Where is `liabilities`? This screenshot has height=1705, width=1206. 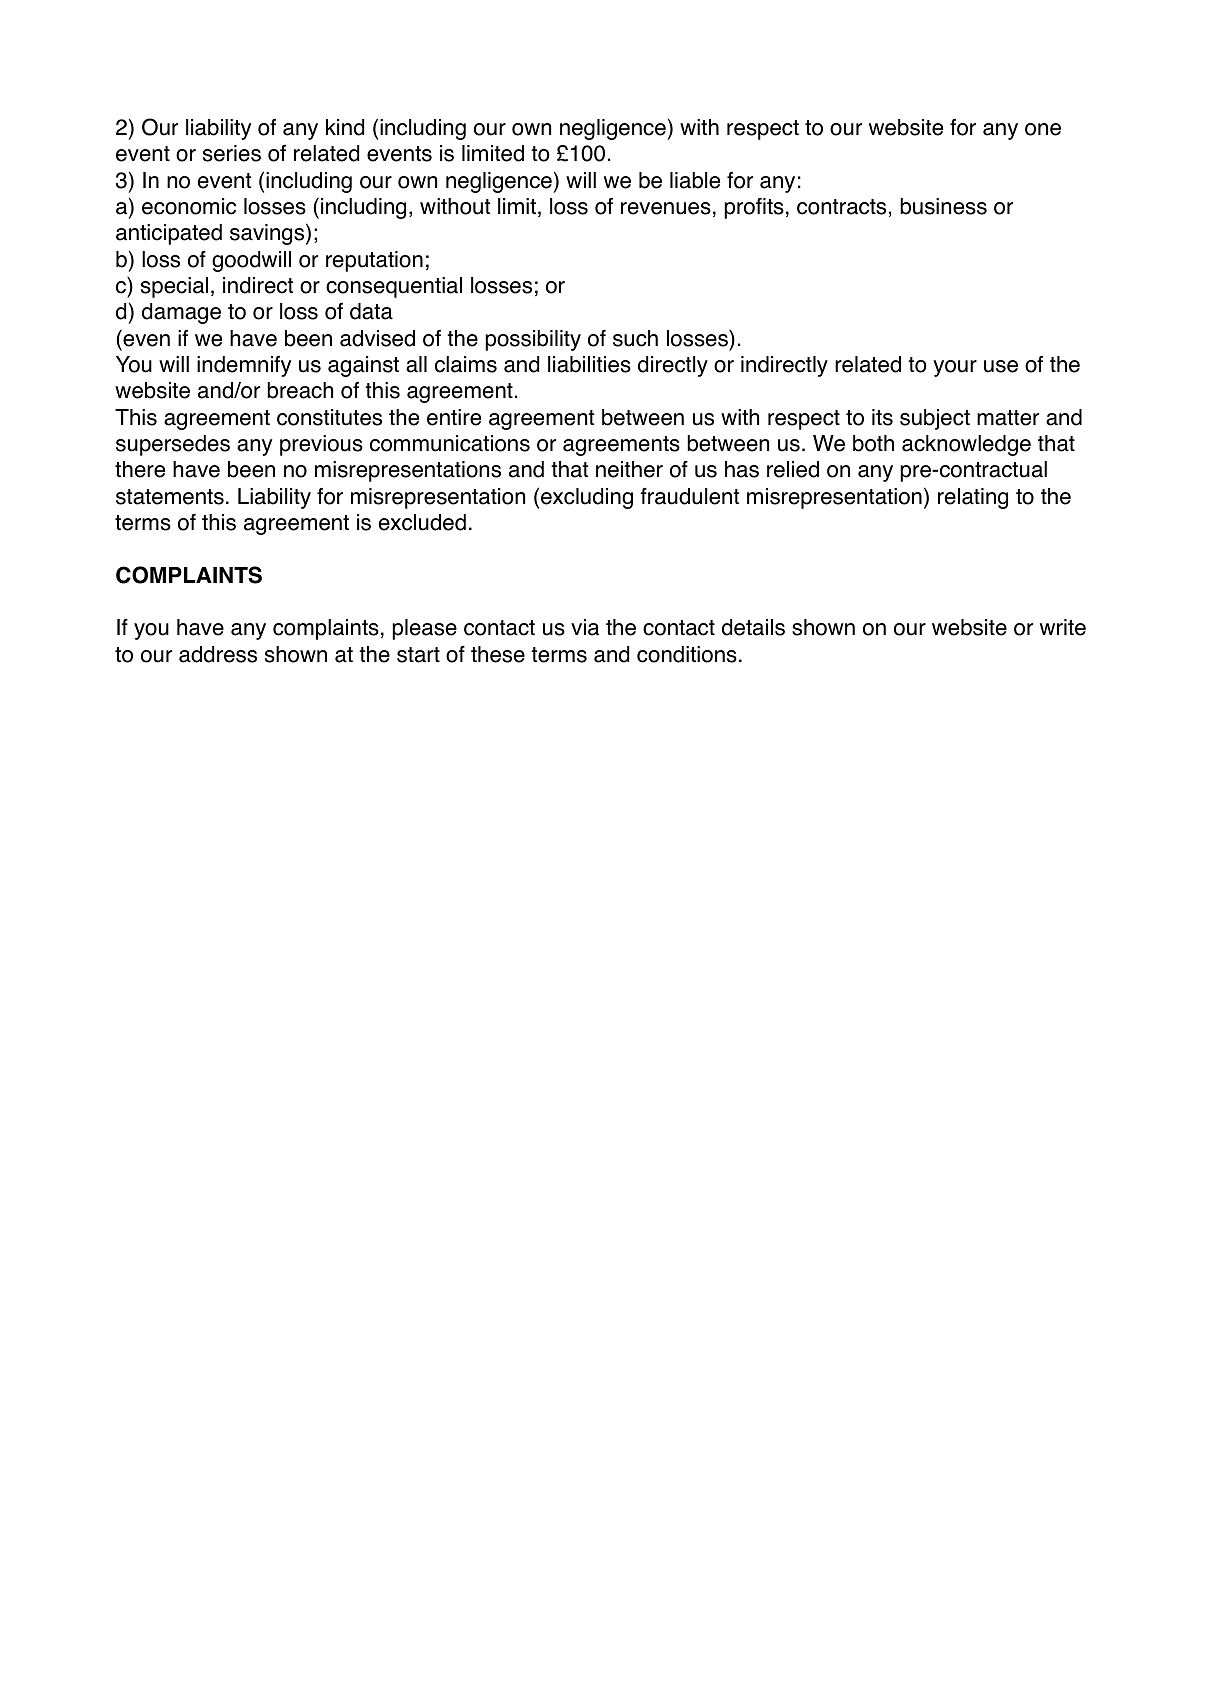
liabilities is located at coordinates (589, 364).
